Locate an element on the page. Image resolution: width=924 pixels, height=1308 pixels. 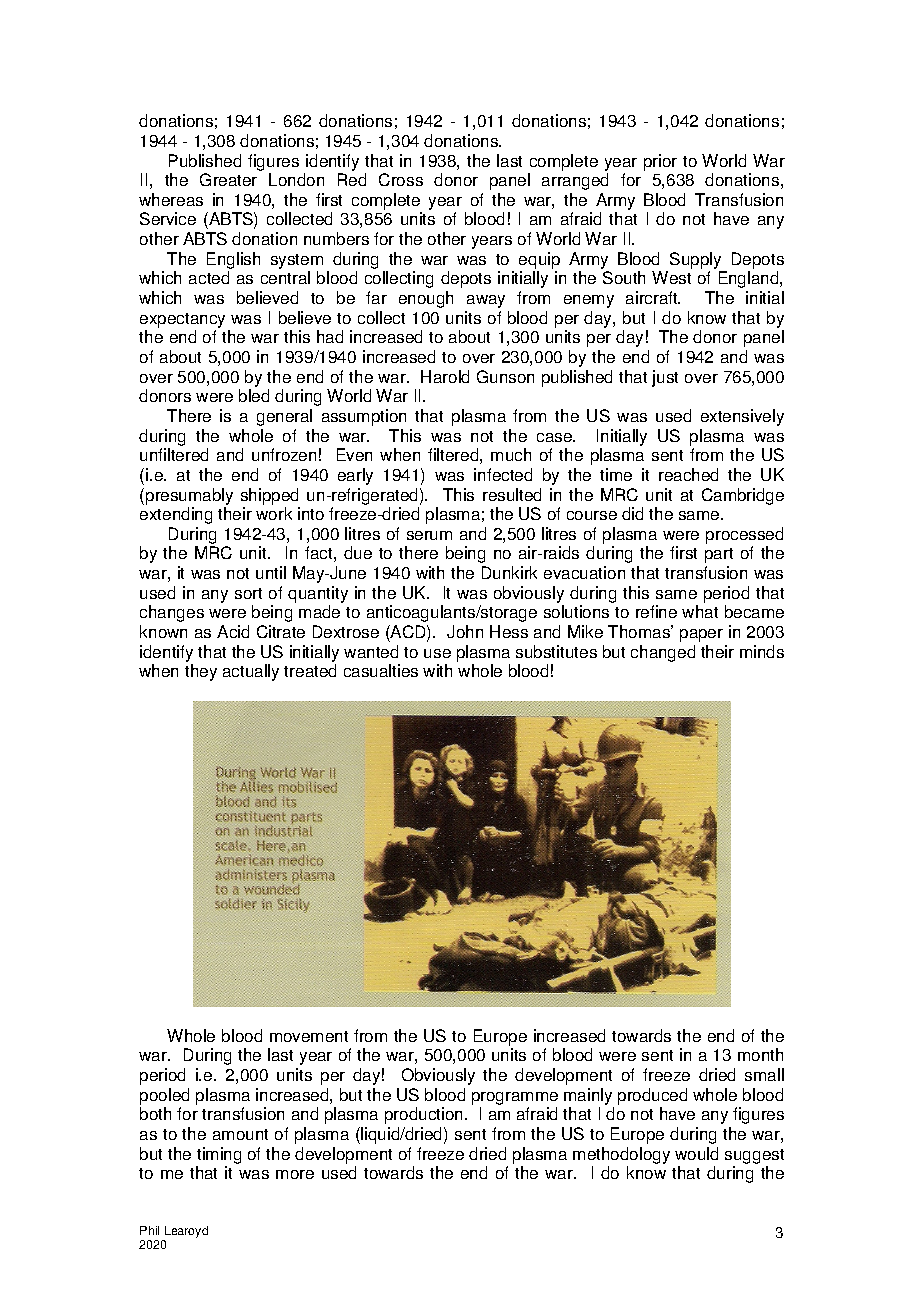
changed is located at coordinates (663, 653).
